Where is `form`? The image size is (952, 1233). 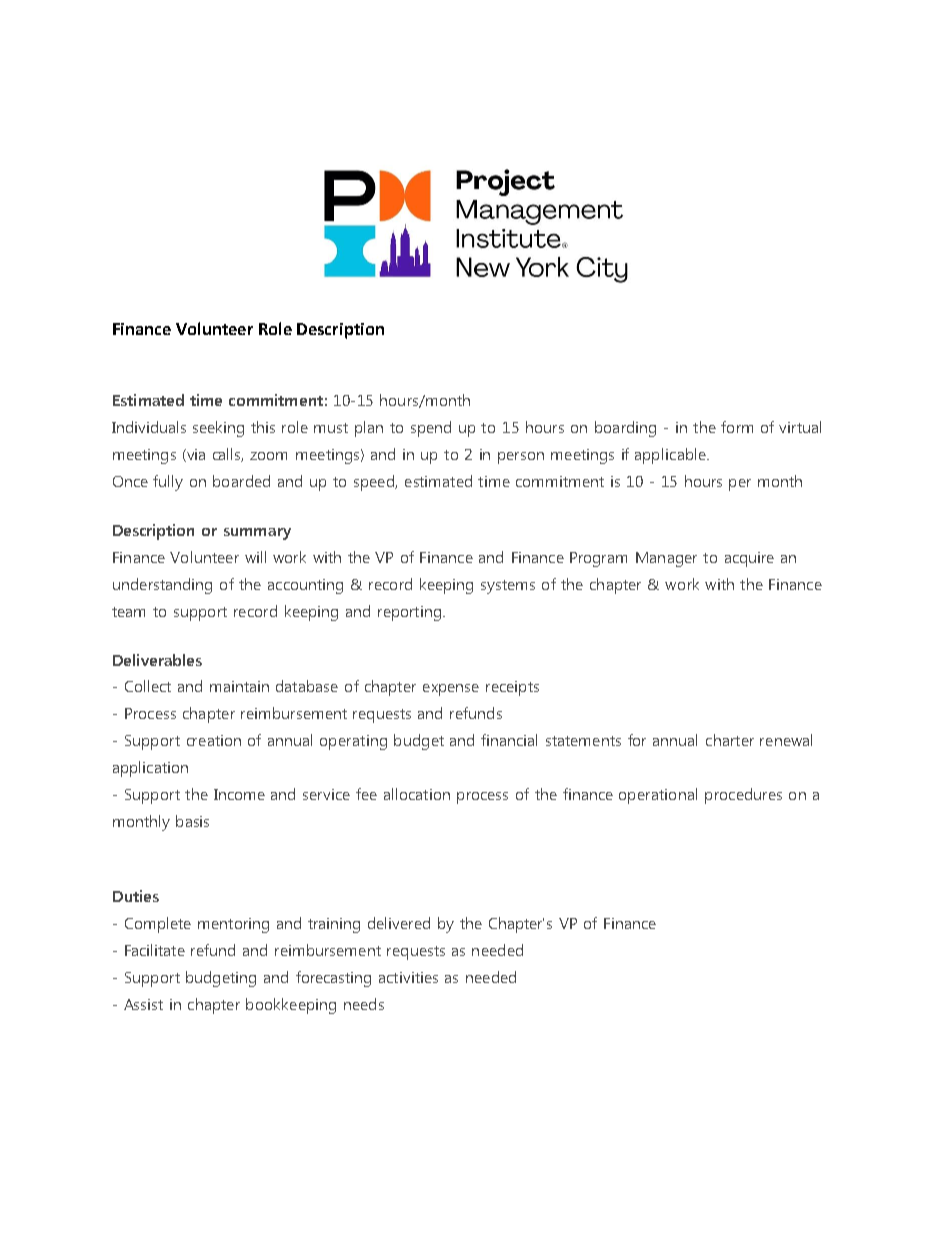
form is located at coordinates (737, 427).
